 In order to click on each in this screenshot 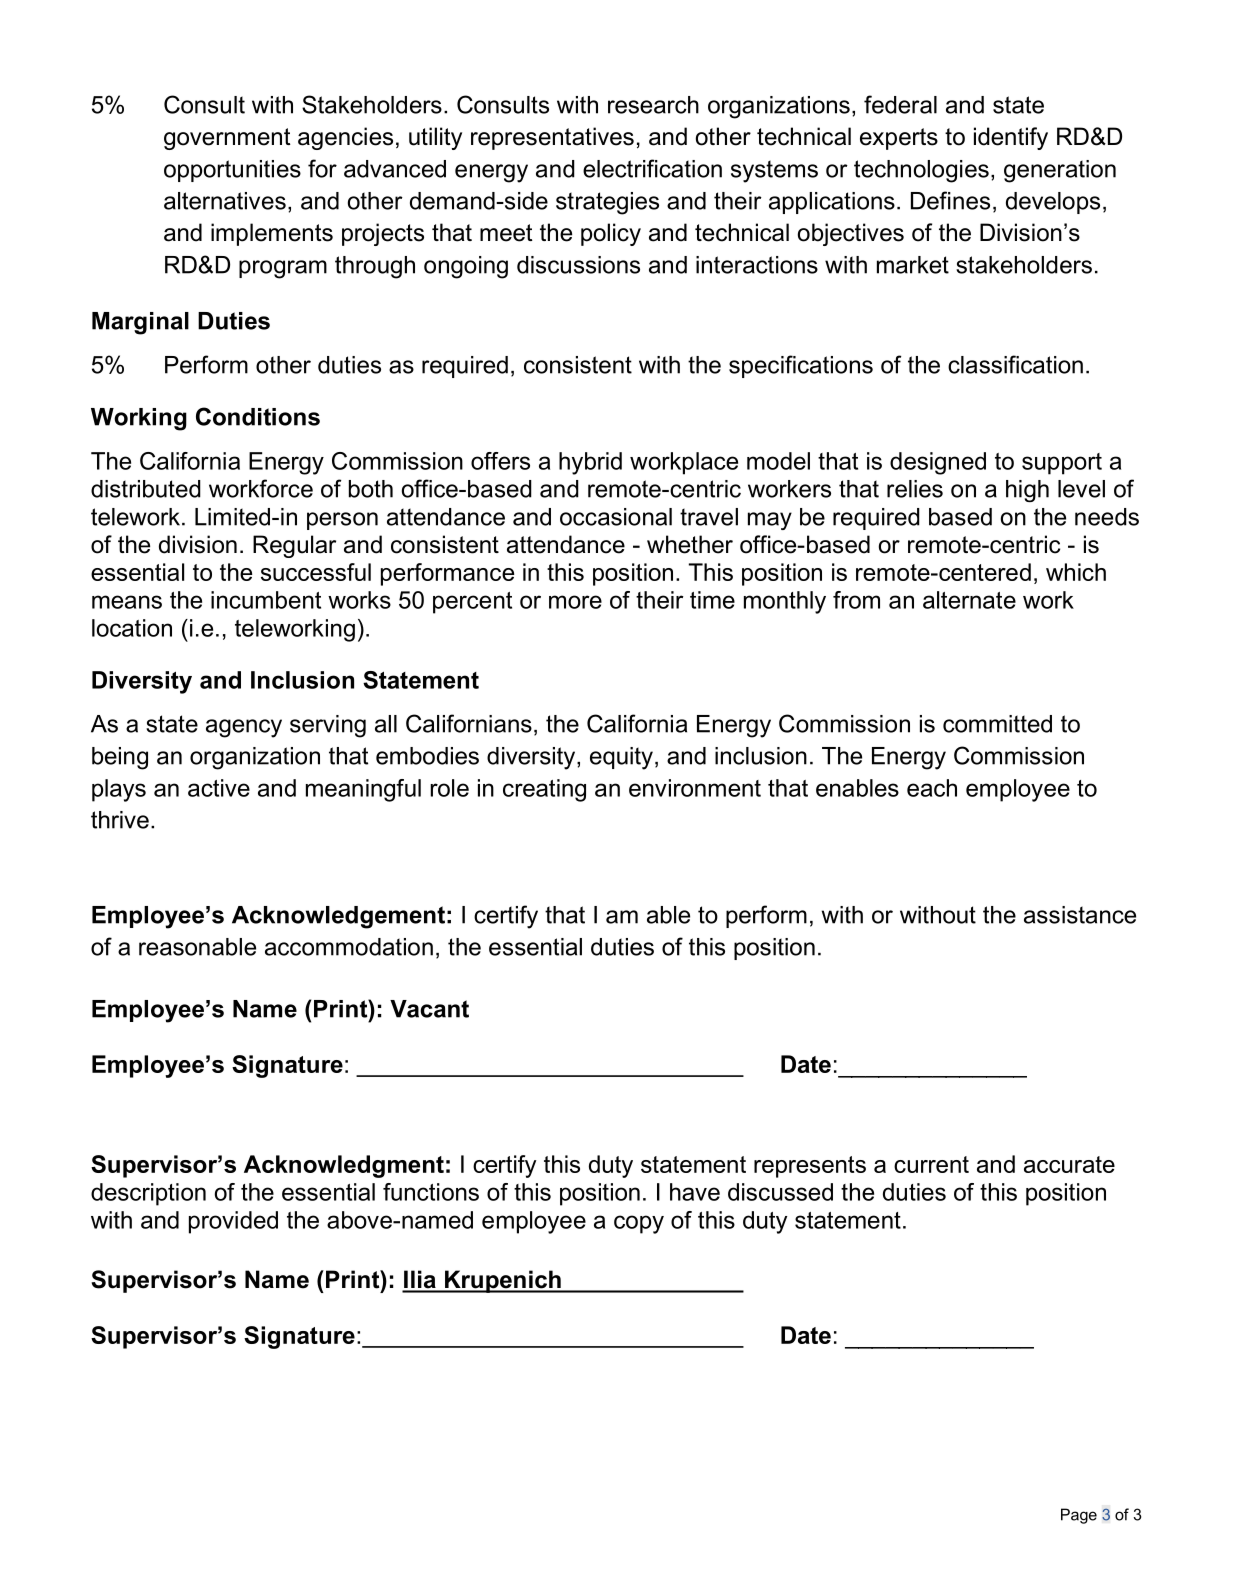, I will do `click(932, 788)`.
